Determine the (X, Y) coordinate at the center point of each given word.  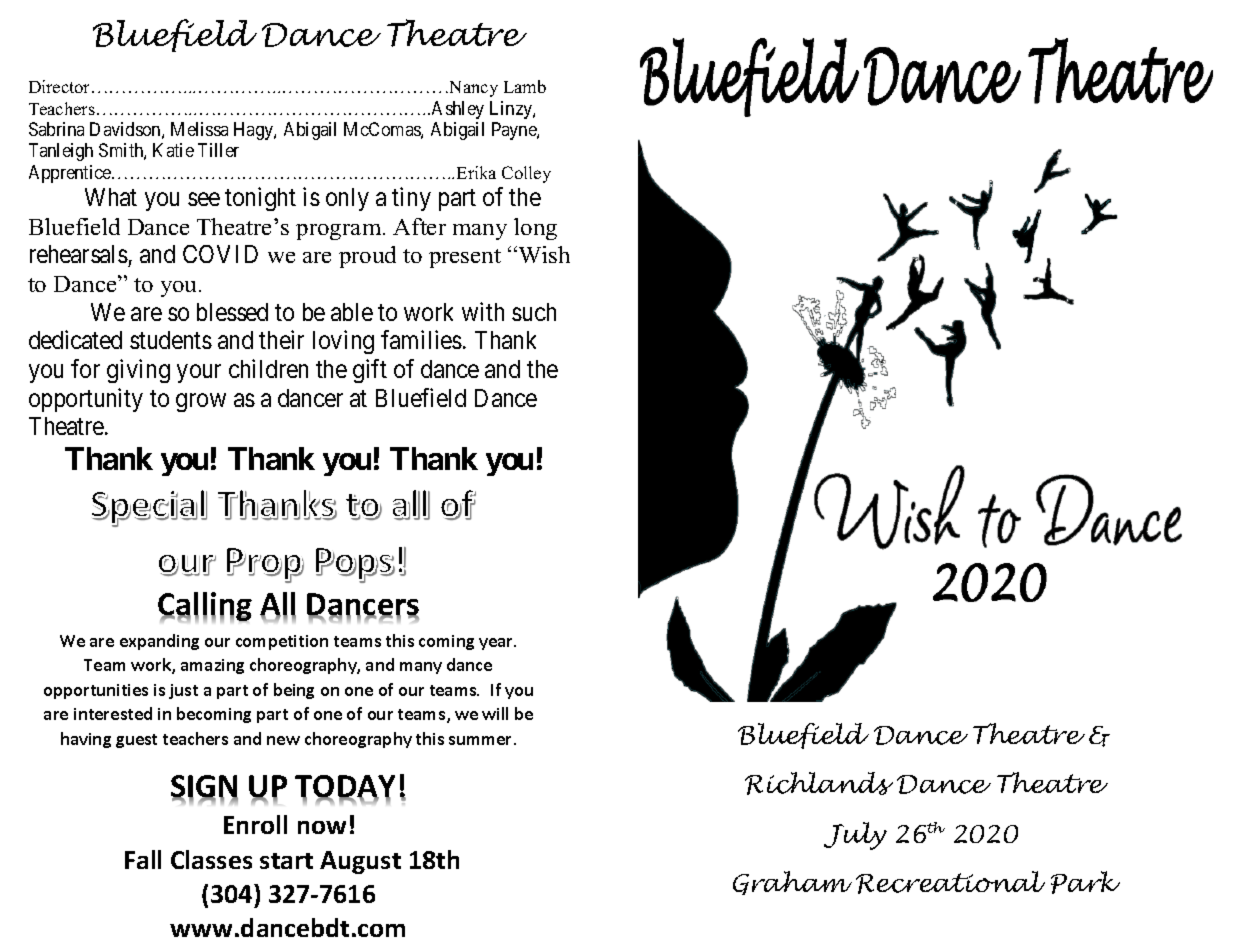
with (483, 311)
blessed (232, 312)
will (495, 713)
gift (370, 371)
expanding (159, 642)
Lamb (525, 86)
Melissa (199, 129)
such (534, 312)
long (535, 229)
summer (482, 740)
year (497, 644)
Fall (143, 859)
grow (201, 402)
